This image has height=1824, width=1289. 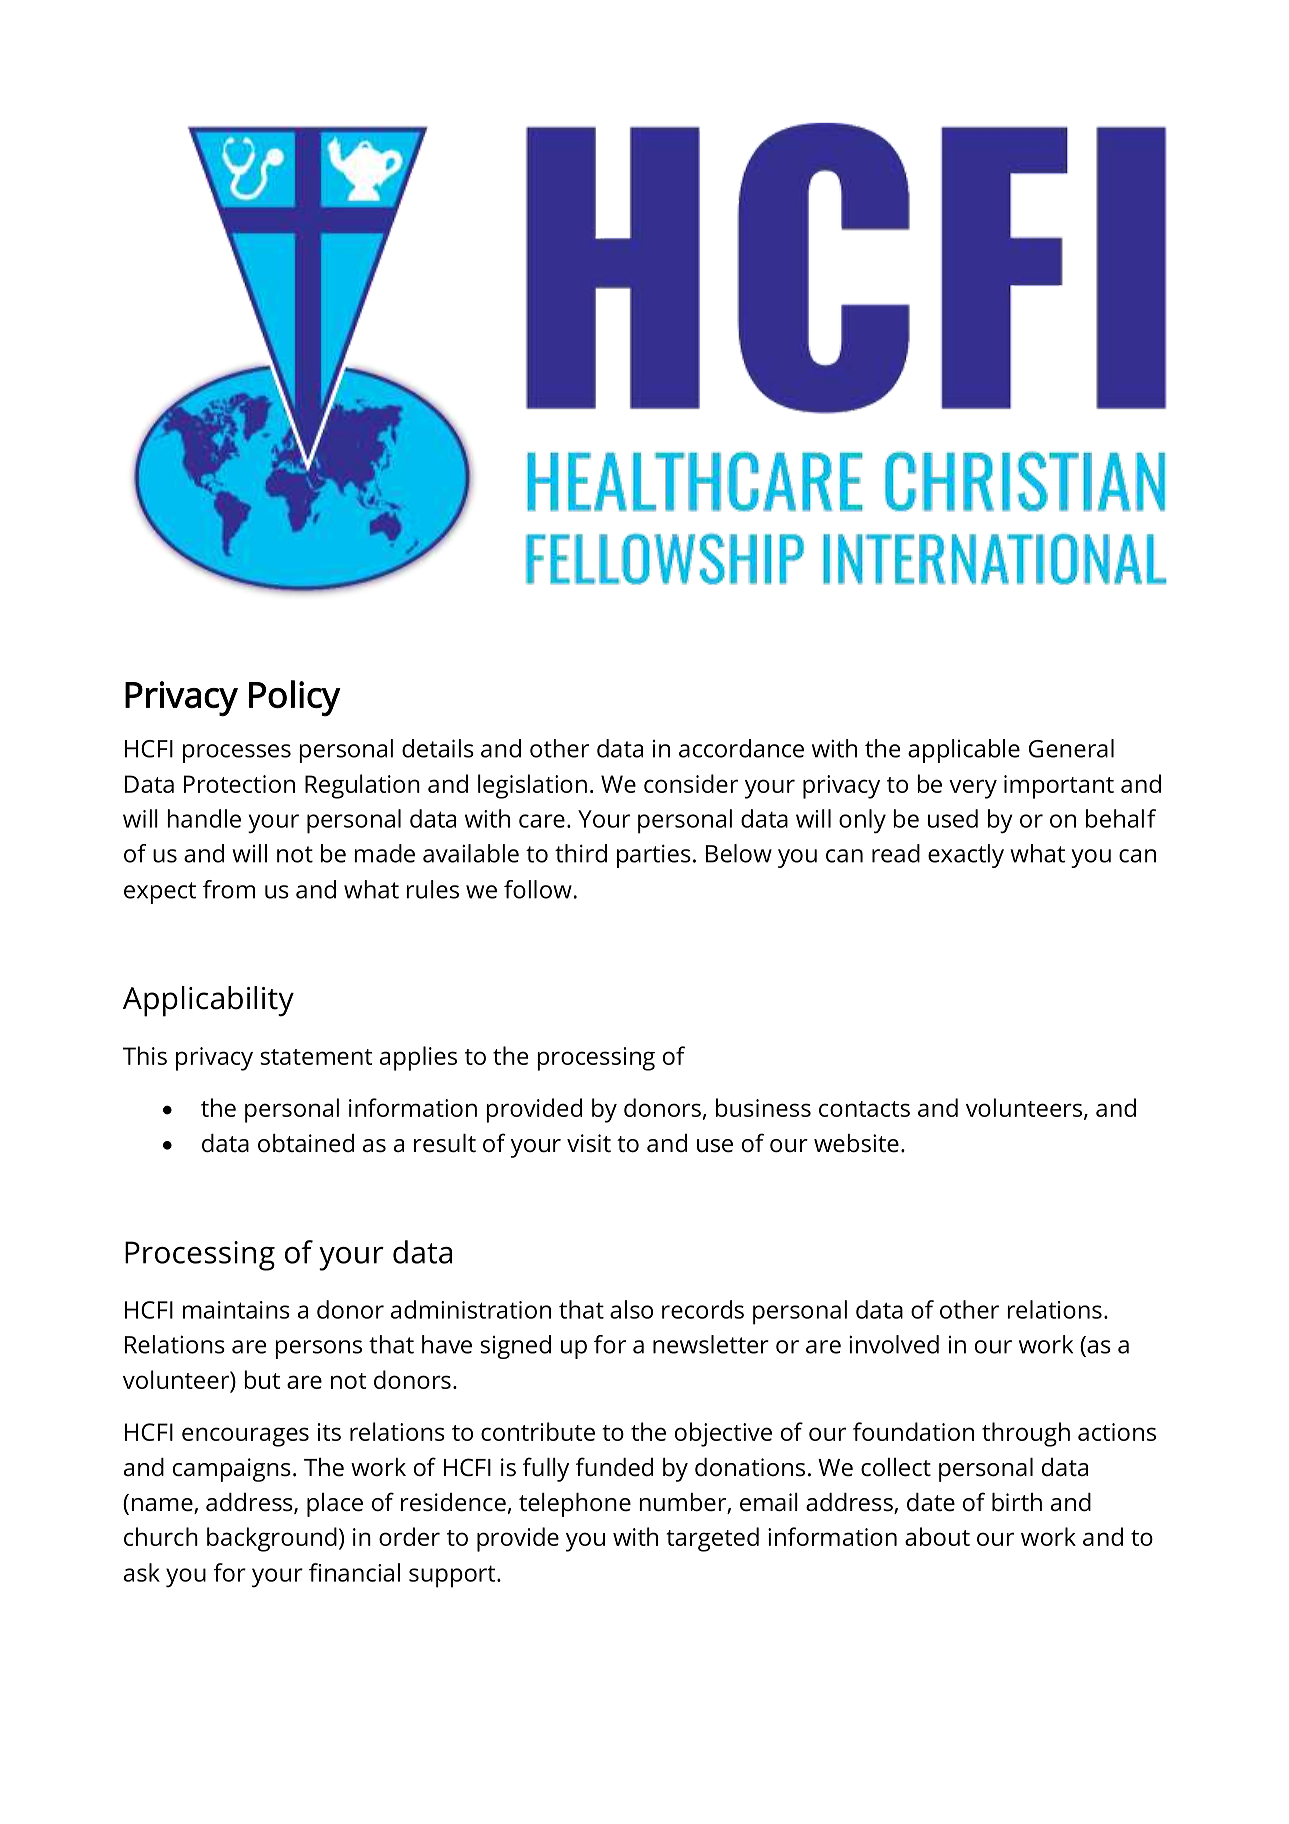 I want to click on applicable, so click(x=964, y=751).
